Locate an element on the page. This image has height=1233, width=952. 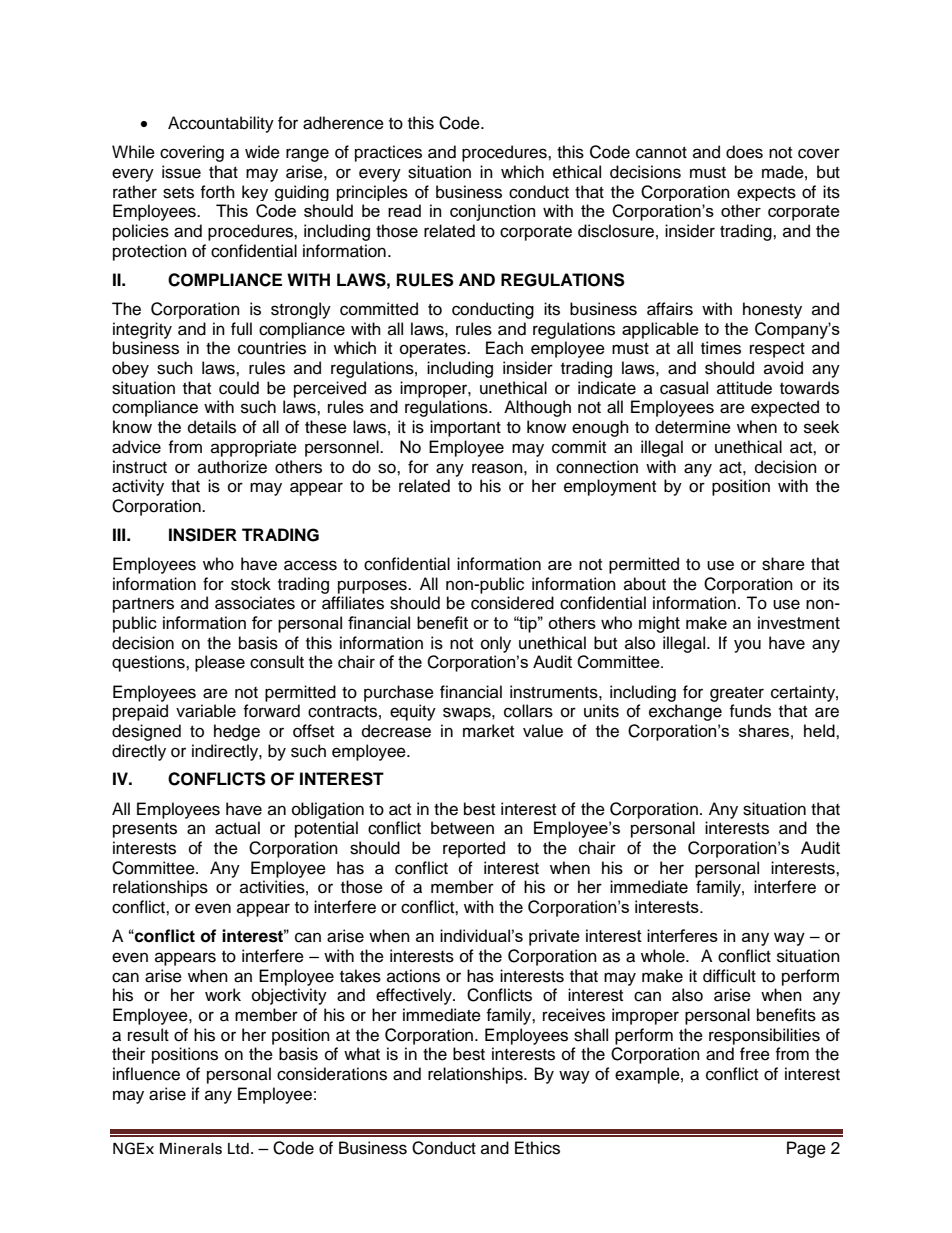
Minerals is located at coordinates (191, 1149).
